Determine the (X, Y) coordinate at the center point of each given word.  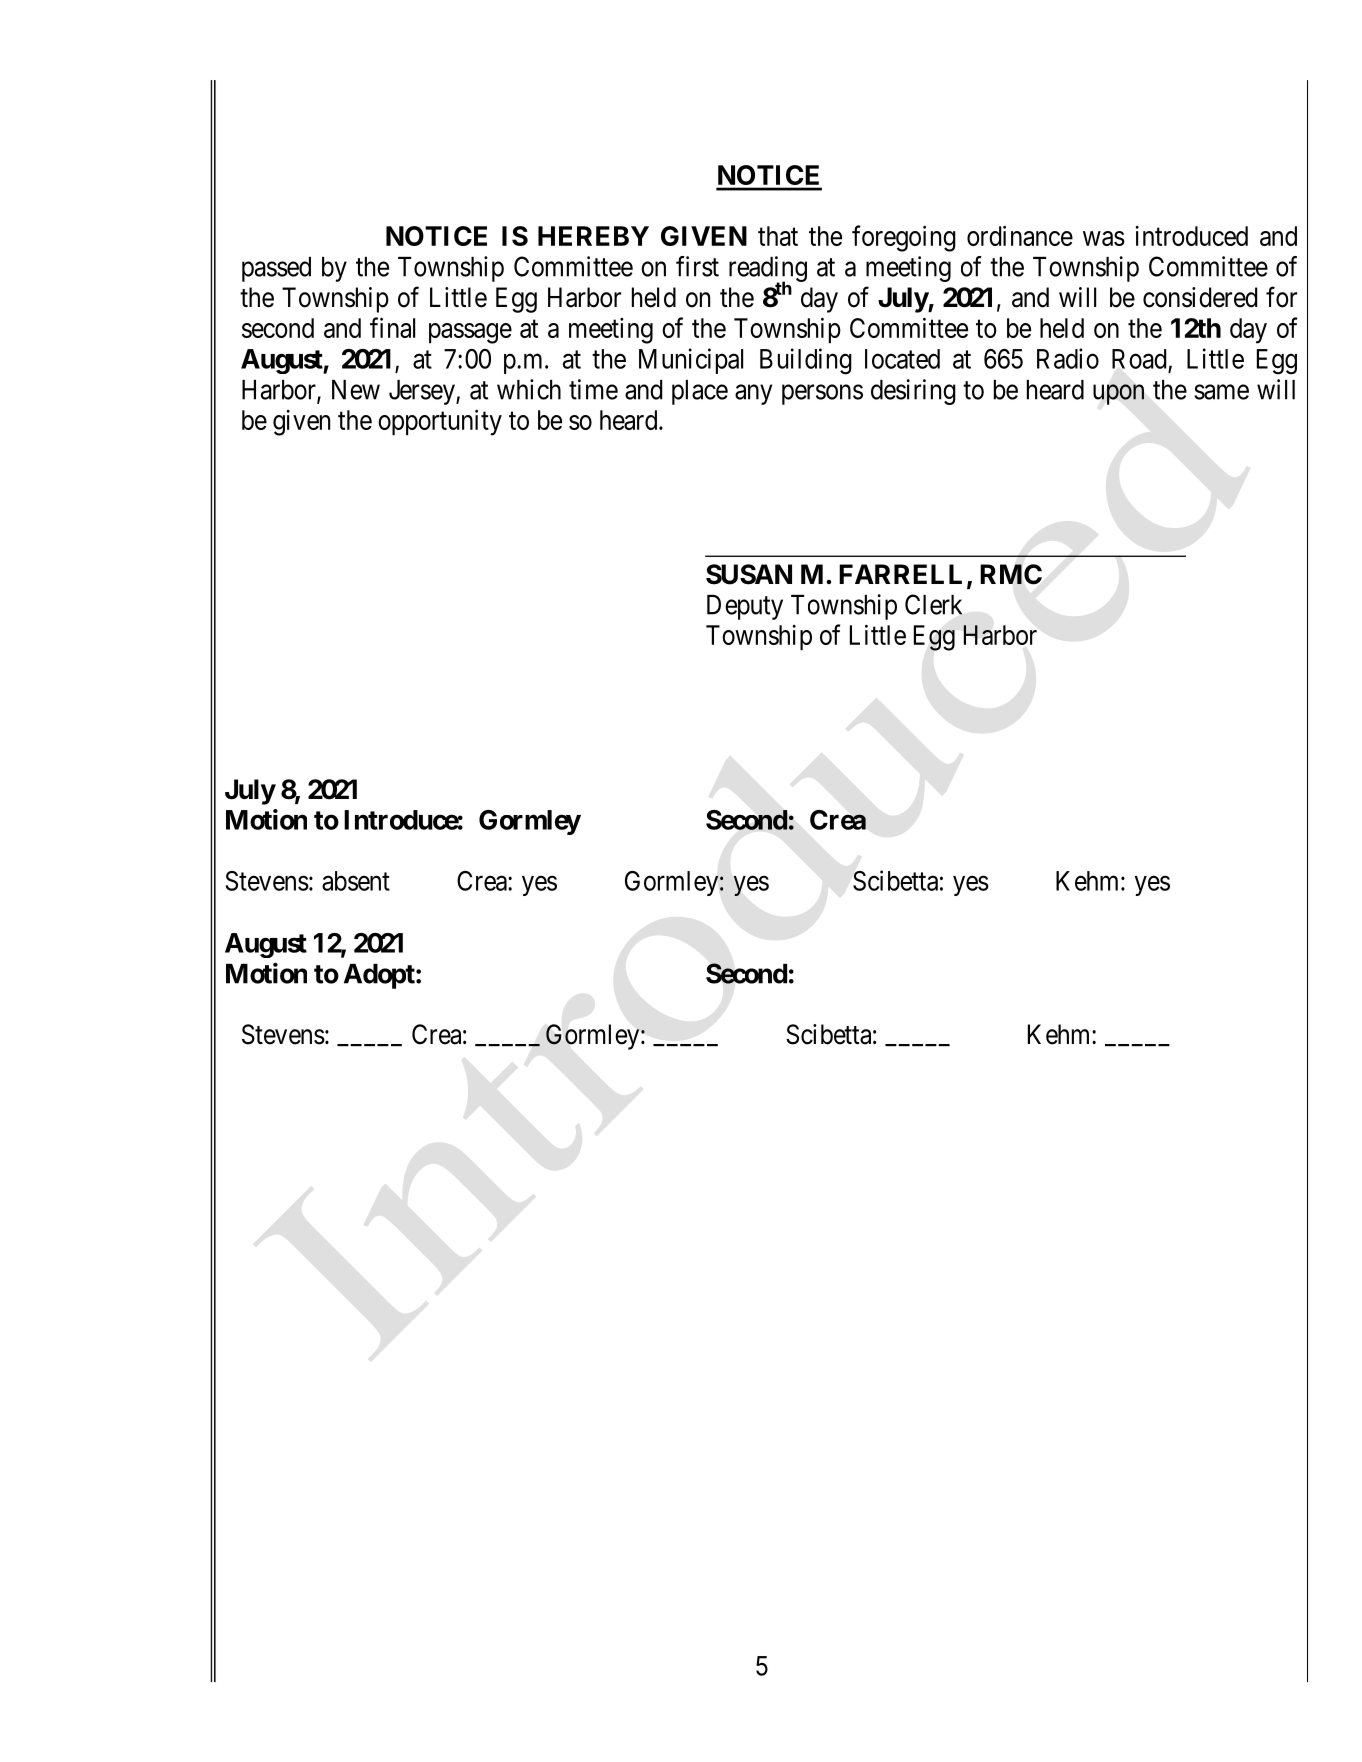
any (753, 394)
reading (768, 270)
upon (1118, 394)
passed (276, 269)
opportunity (440, 422)
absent (356, 881)
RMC (1011, 574)
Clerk (934, 604)
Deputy (745, 607)
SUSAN (749, 574)
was (1104, 238)
